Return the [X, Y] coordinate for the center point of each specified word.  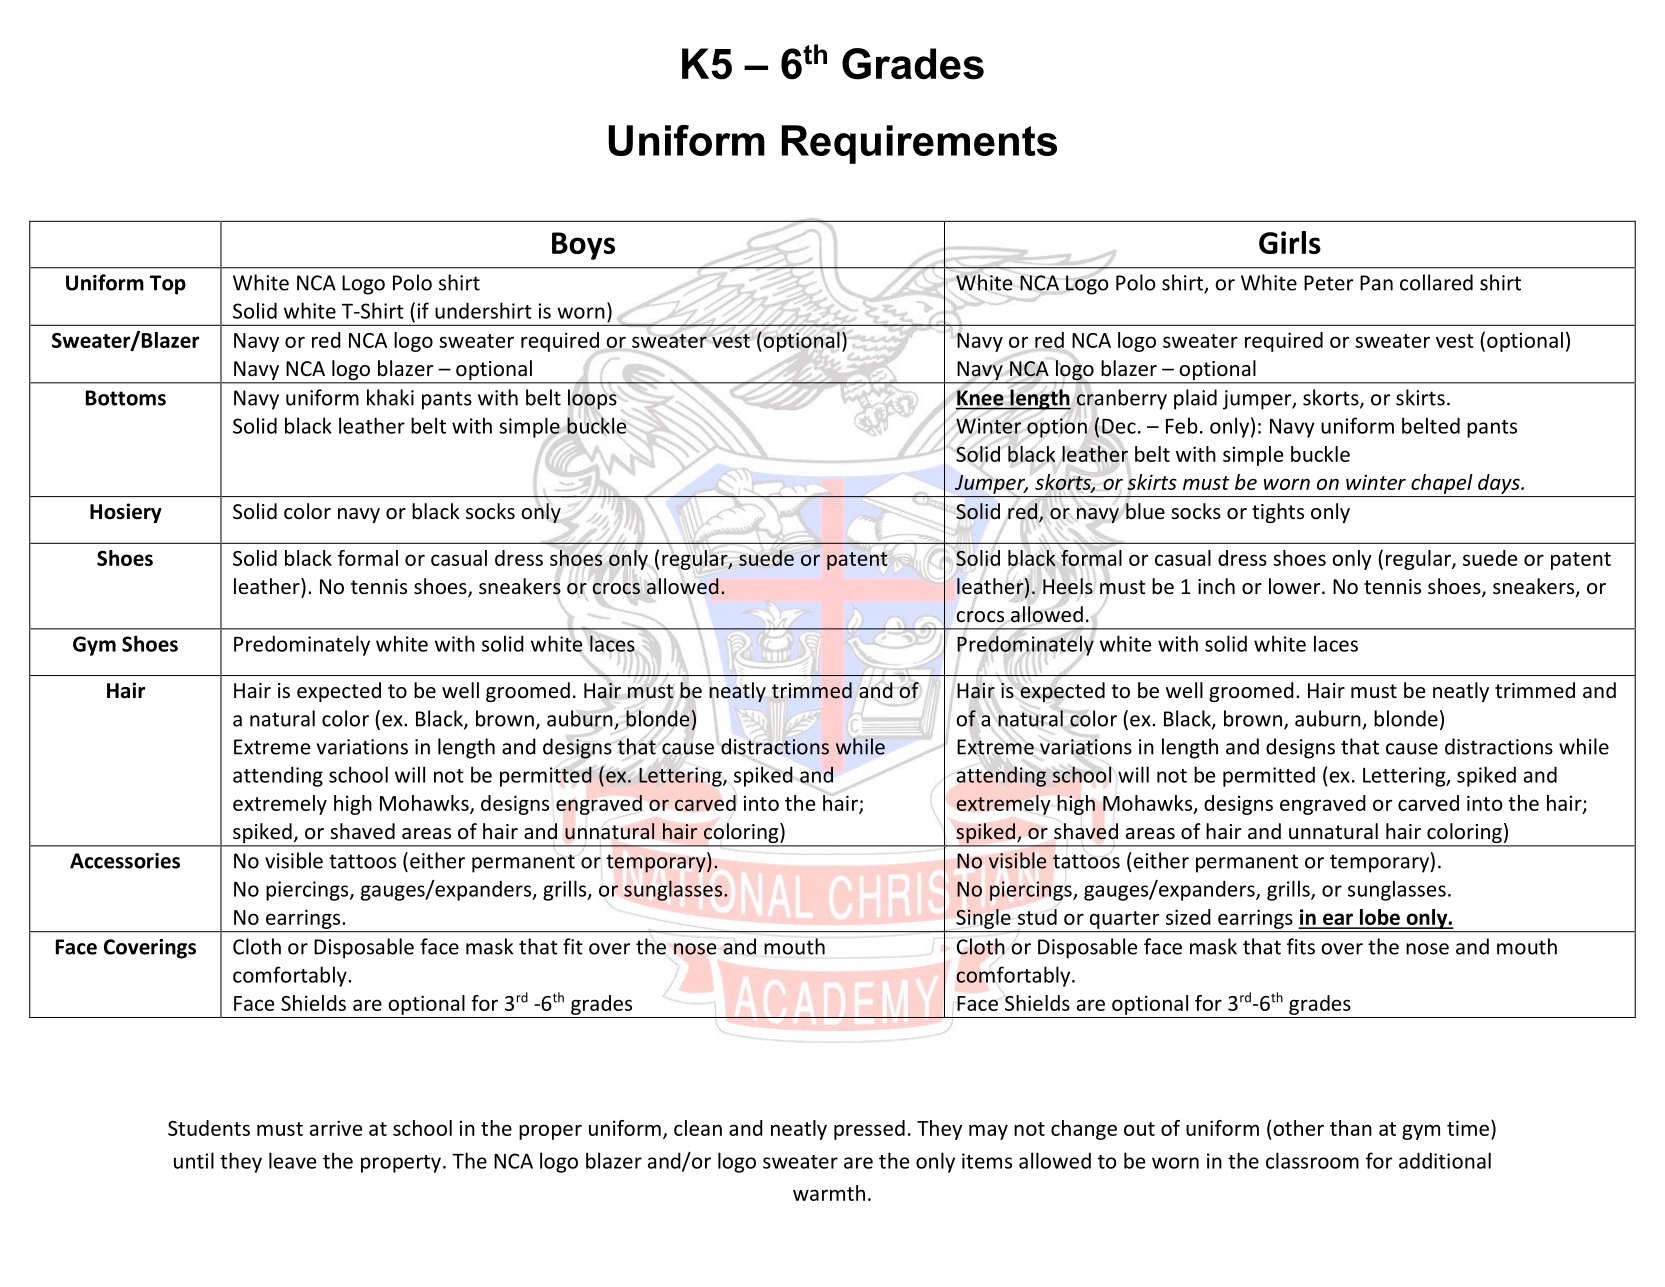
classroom [1312, 1160]
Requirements [919, 144]
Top [168, 285]
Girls [1290, 242]
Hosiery [126, 513]
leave [292, 1160]
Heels [1068, 586]
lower [1296, 586]
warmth [829, 1193]
